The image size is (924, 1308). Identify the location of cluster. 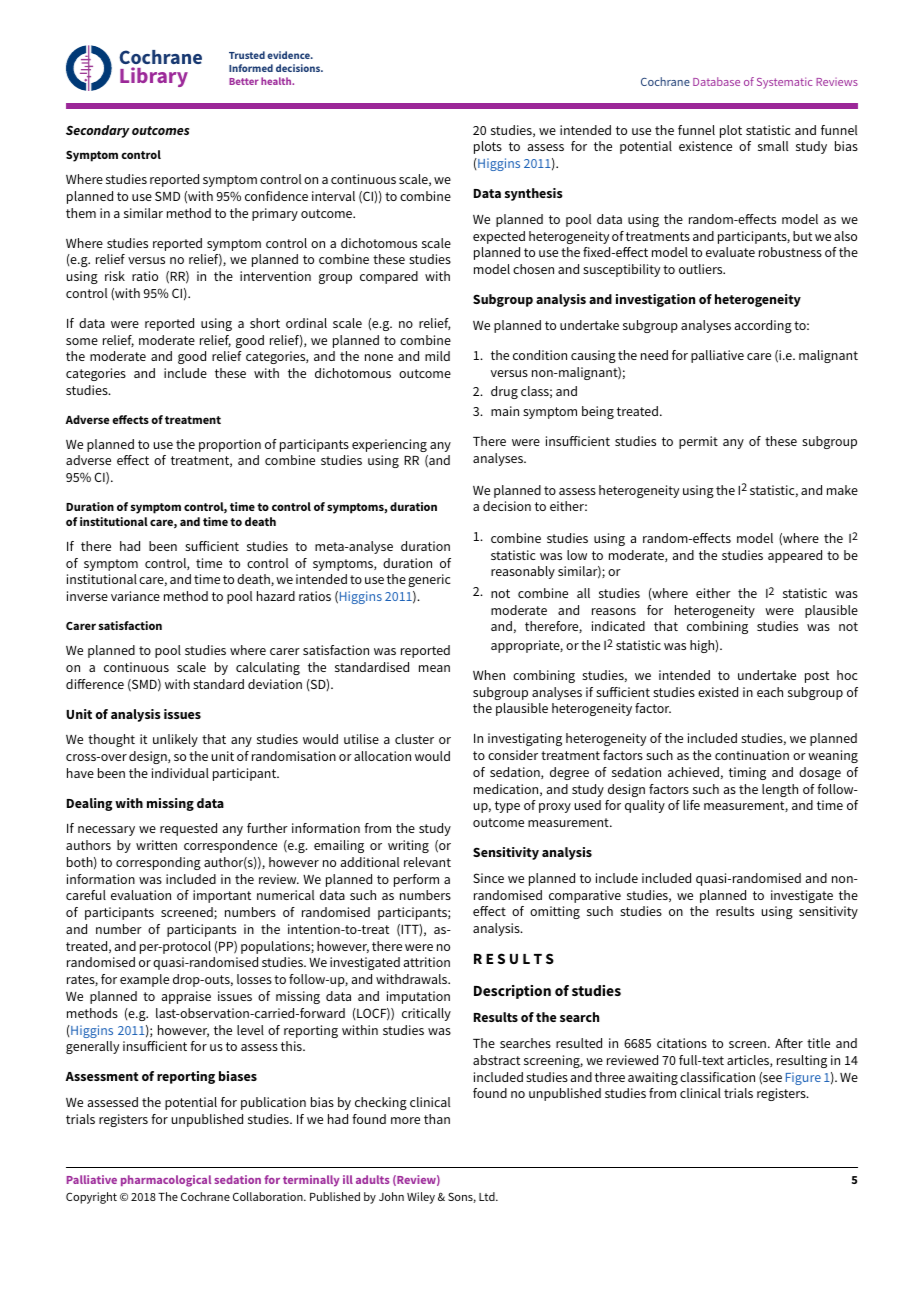
(414, 739).
